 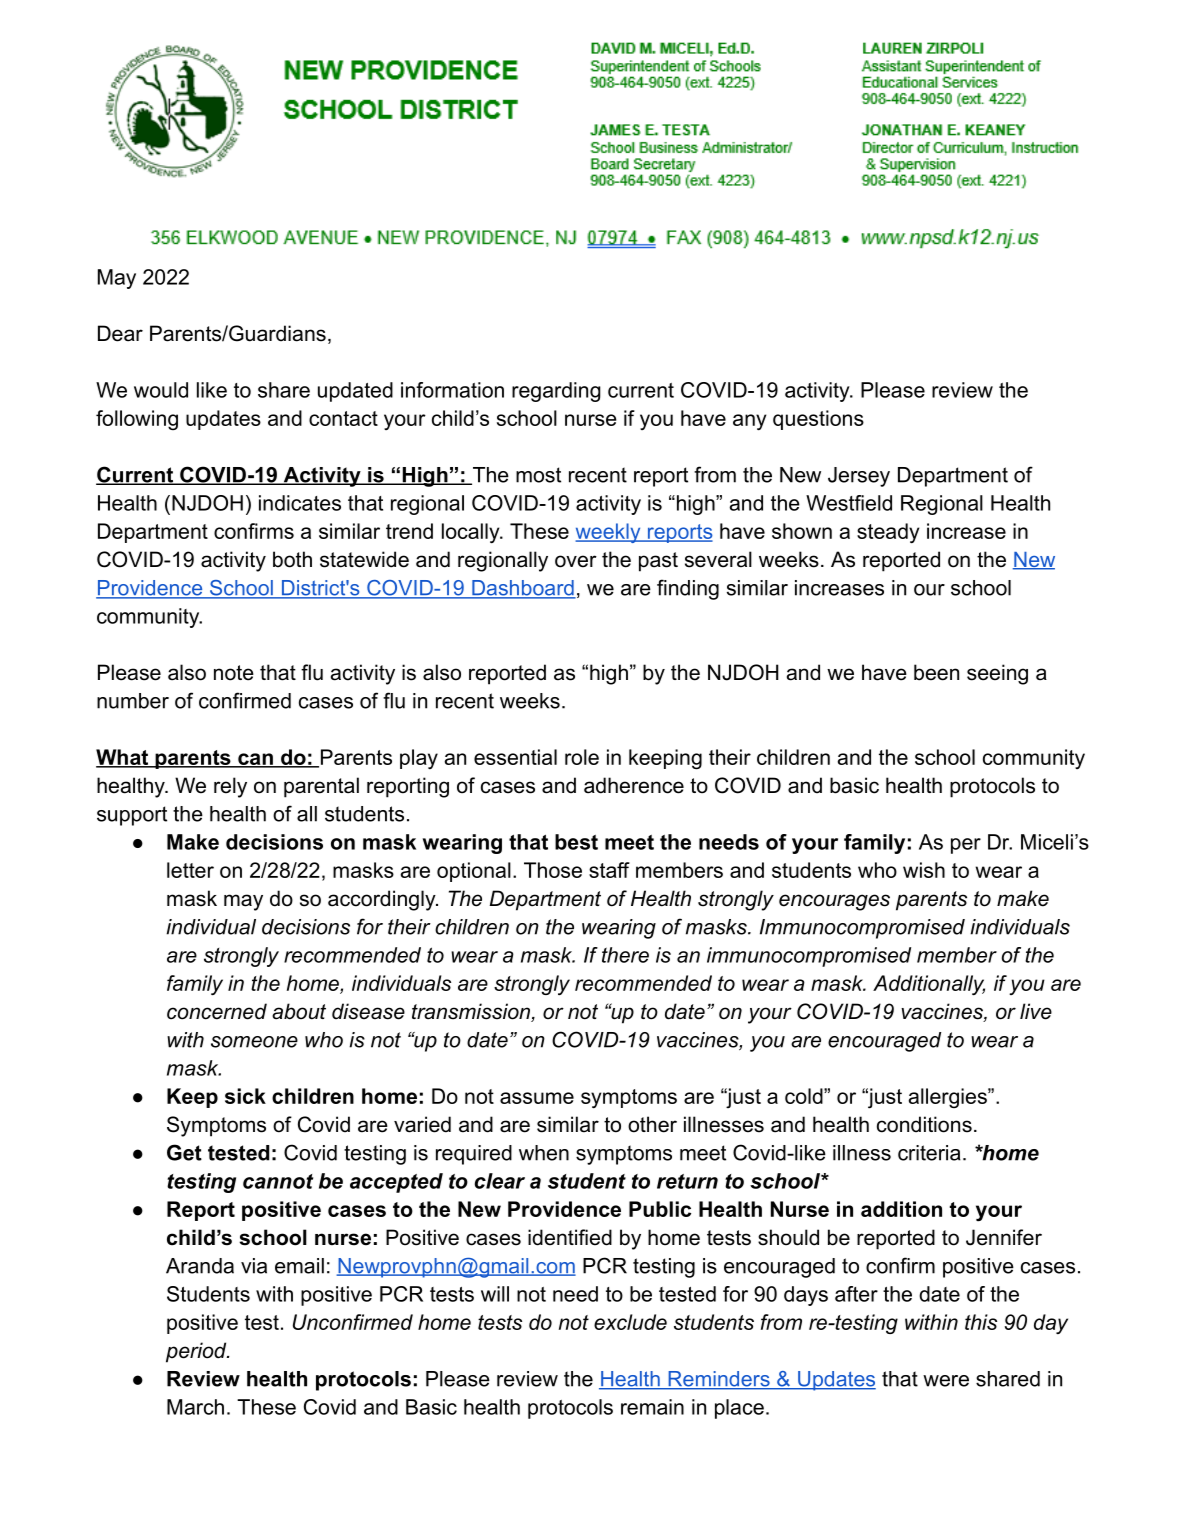 What do you see at coordinates (230, 787) in the document?
I see `rely` at bounding box center [230, 787].
